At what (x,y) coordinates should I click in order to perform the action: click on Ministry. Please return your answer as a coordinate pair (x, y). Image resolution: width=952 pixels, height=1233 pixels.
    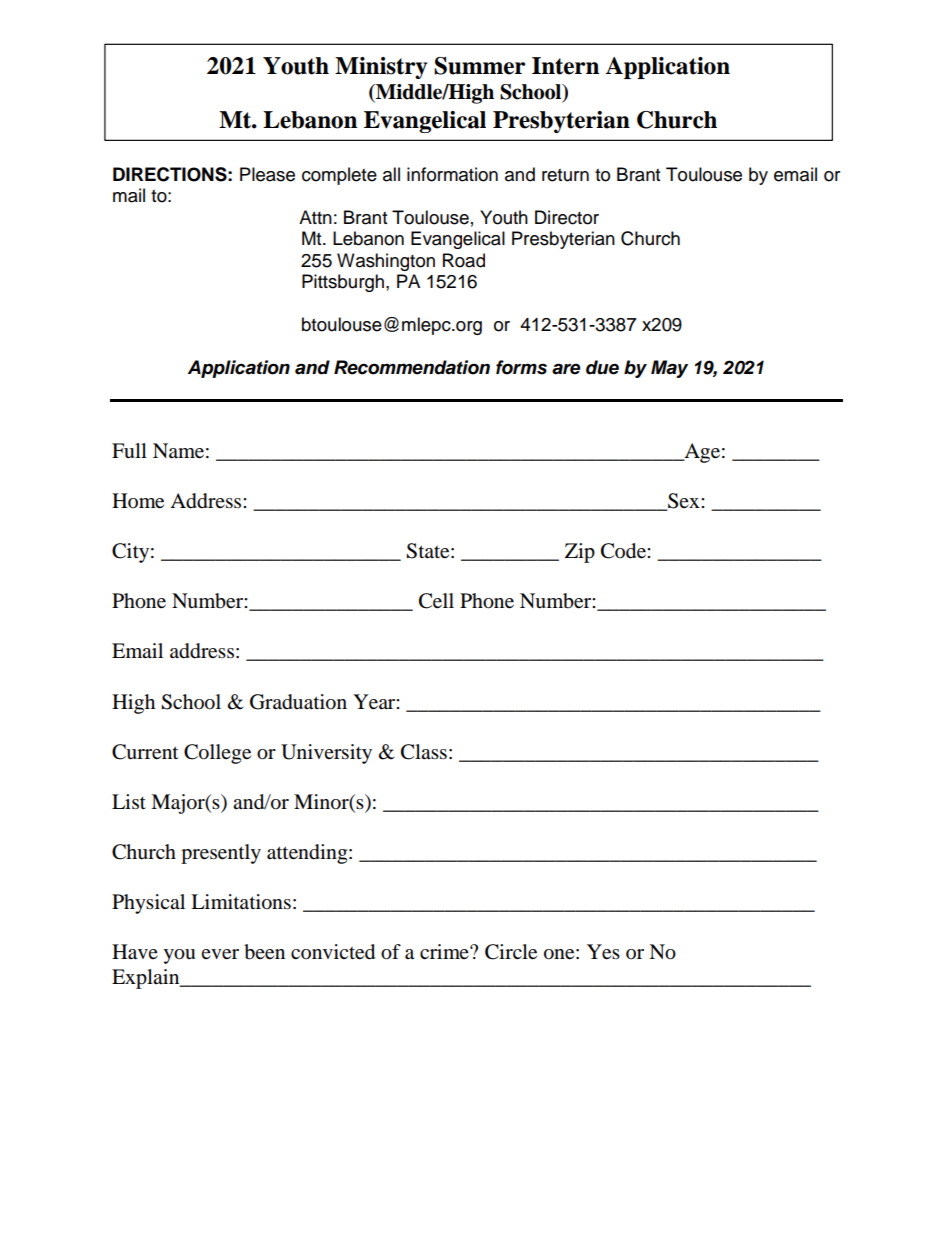
    Looking at the image, I should click on (381, 68).
